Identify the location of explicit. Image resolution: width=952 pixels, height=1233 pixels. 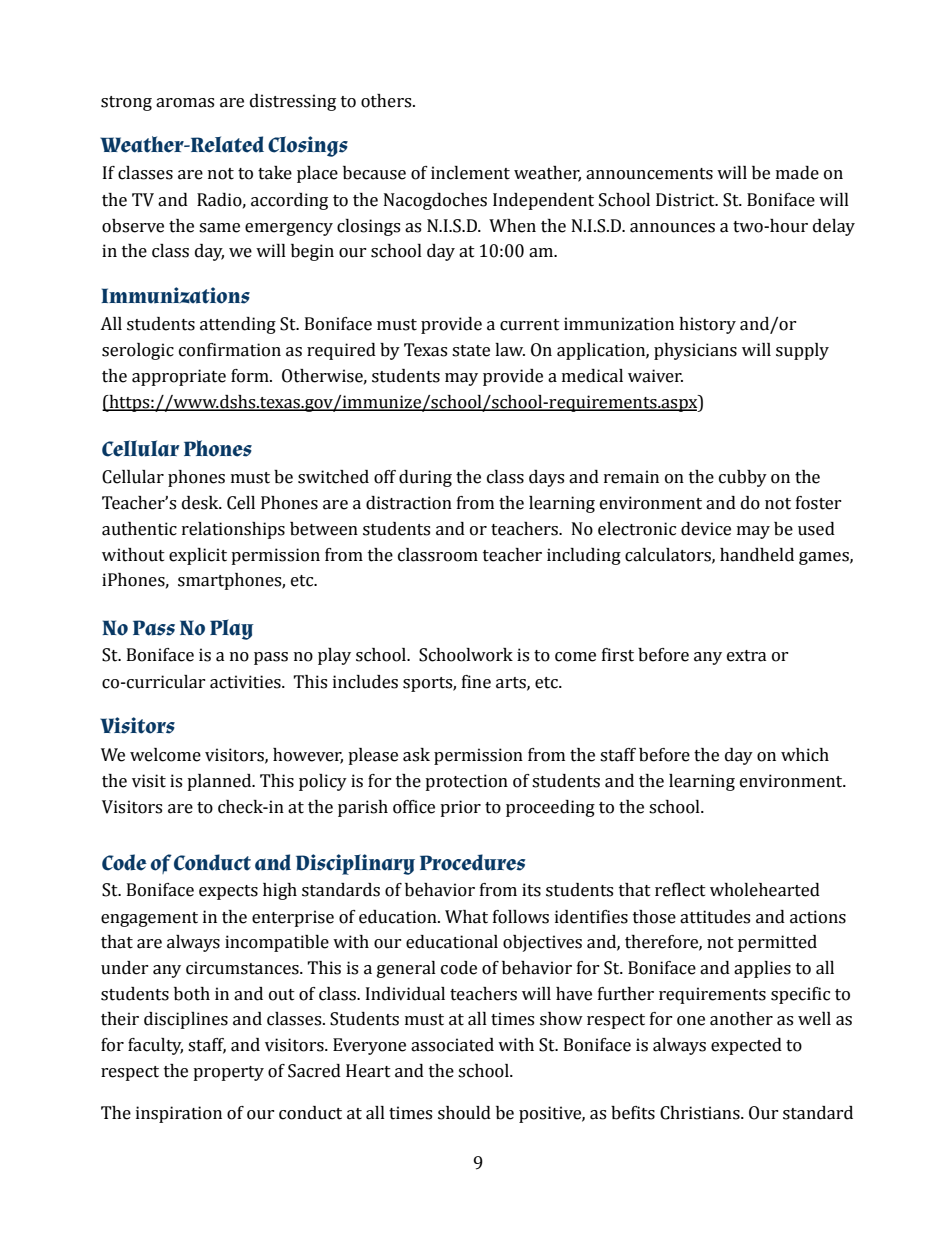
(198, 556).
